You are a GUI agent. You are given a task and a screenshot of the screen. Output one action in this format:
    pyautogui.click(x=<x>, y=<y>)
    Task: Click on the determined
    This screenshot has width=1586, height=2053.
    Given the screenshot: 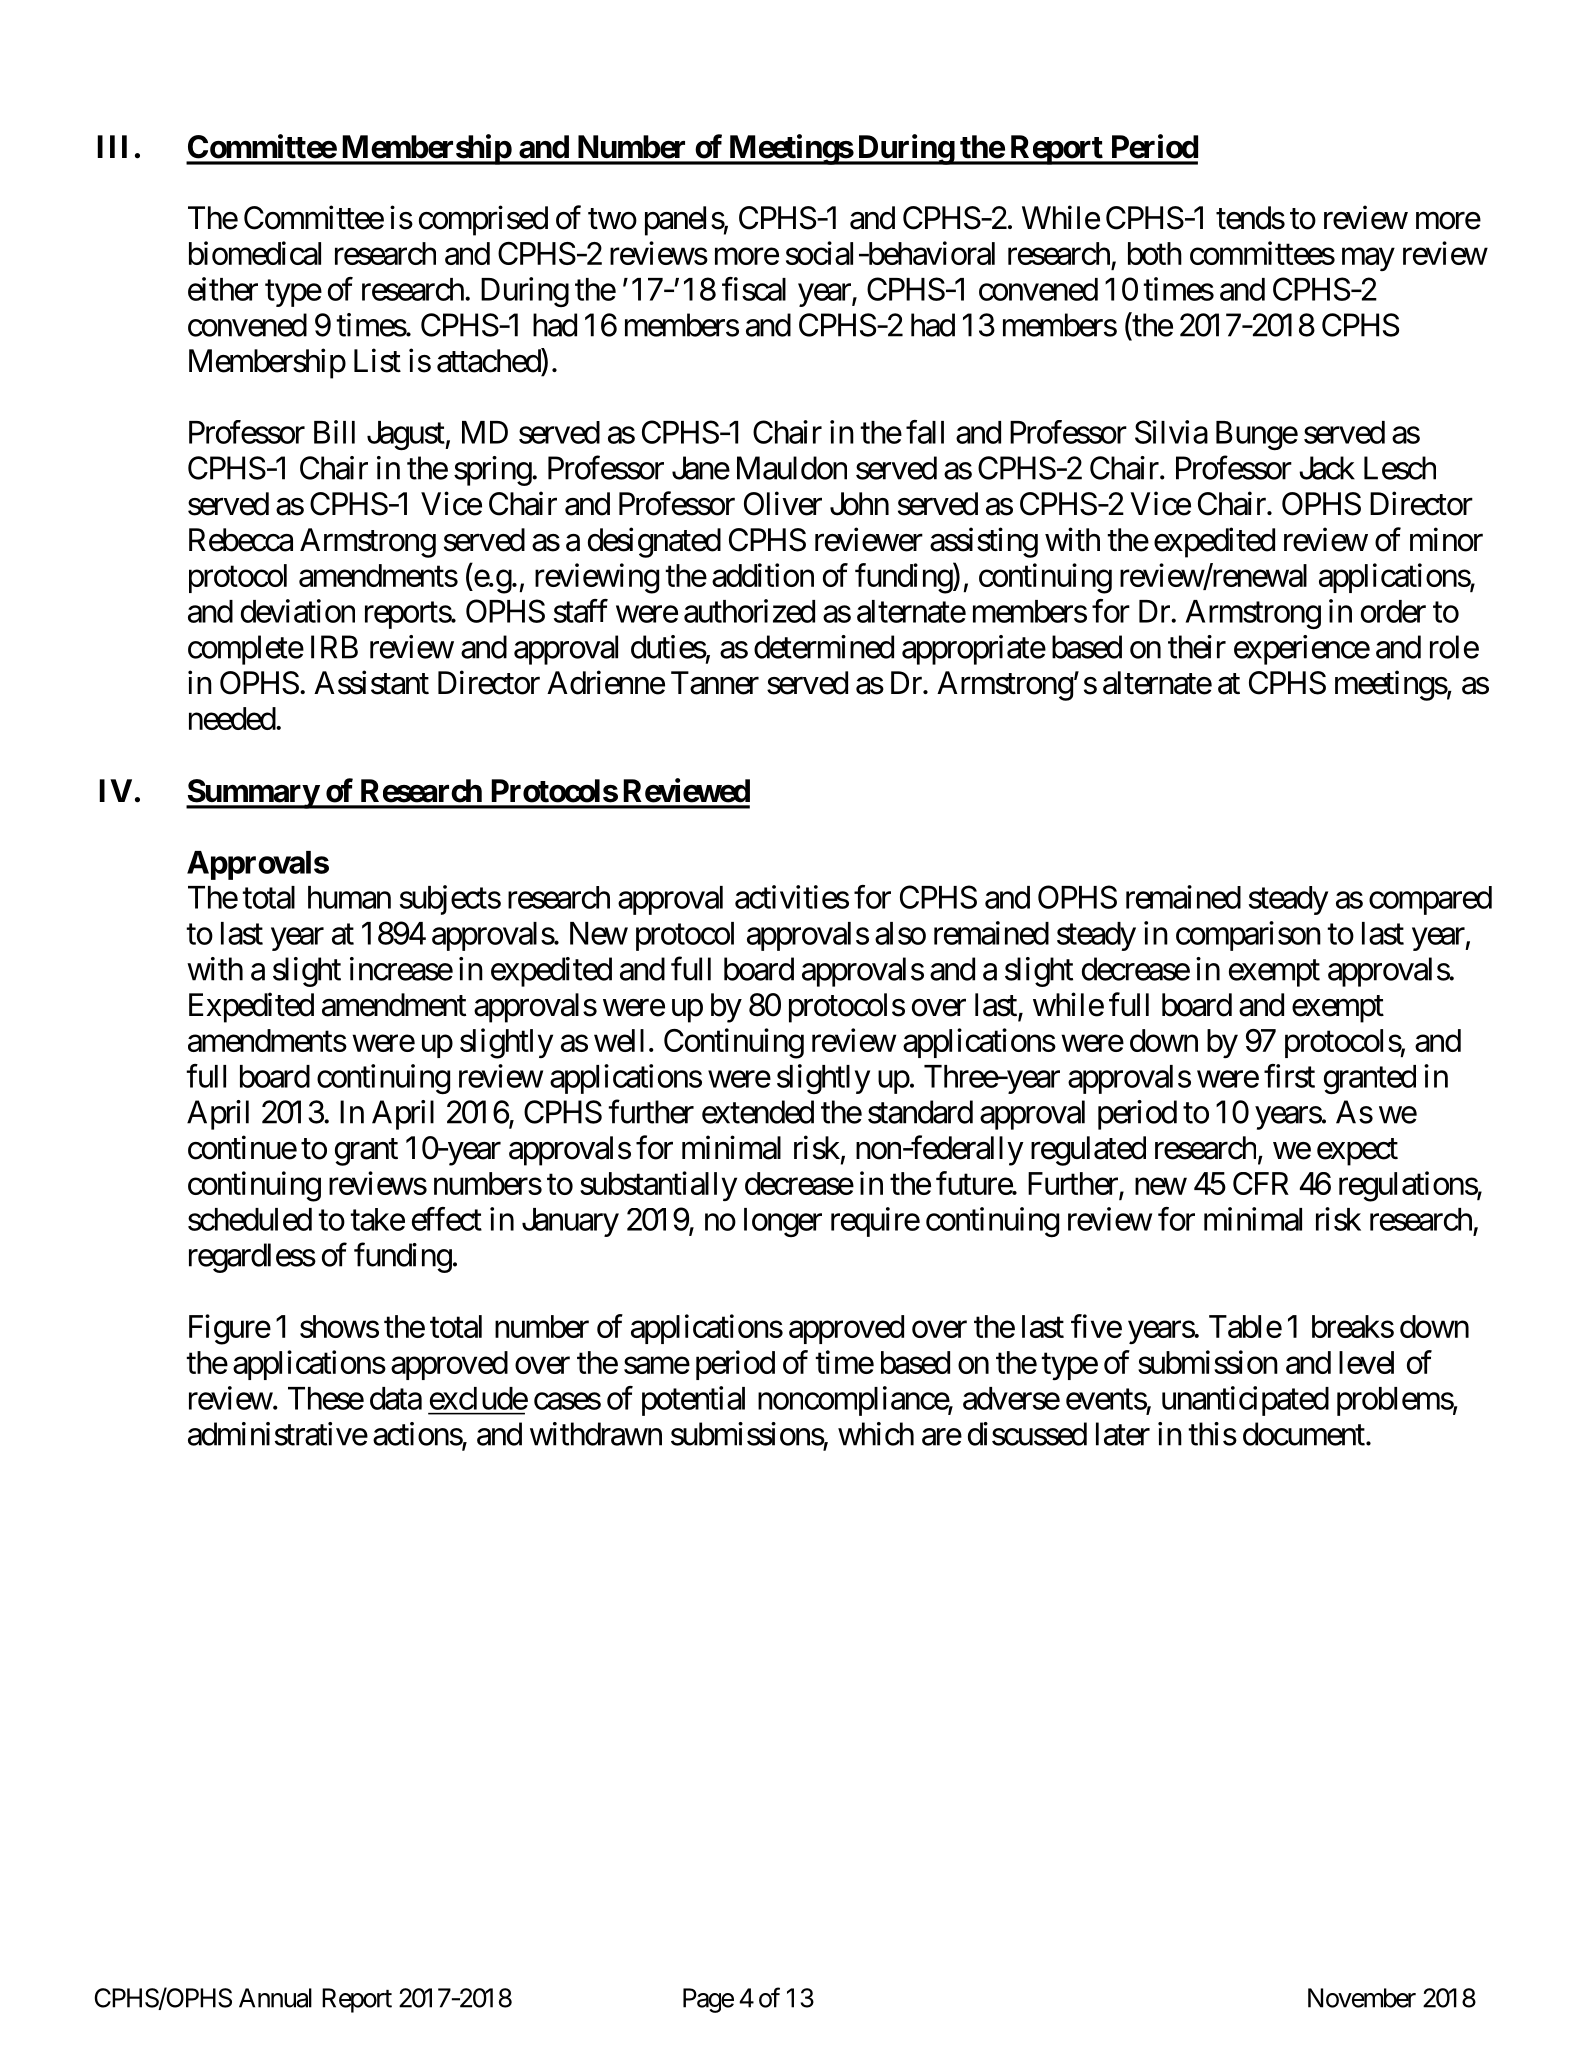 What is the action you would take?
    pyautogui.click(x=824, y=647)
